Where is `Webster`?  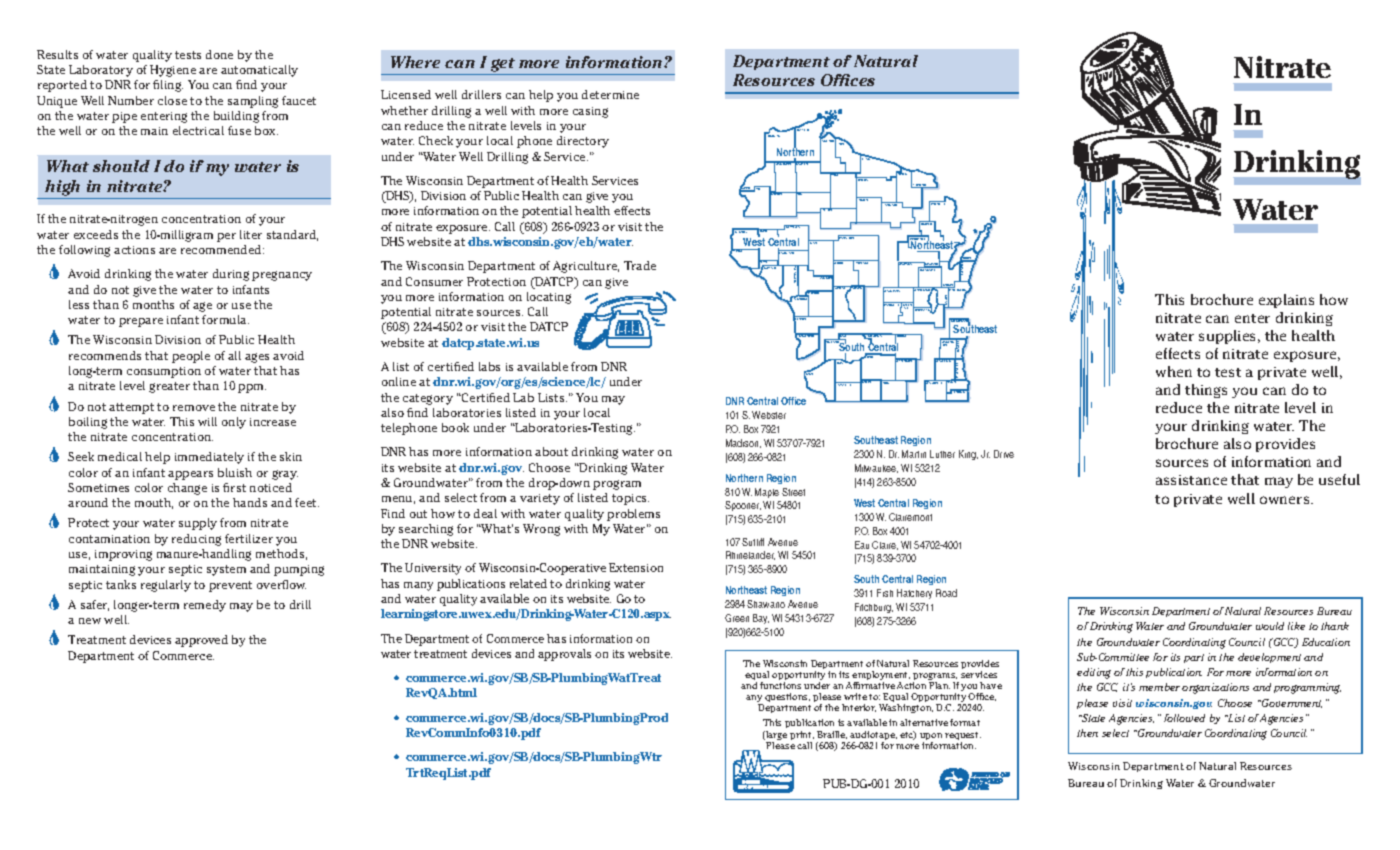
Webster is located at coordinates (769, 415).
